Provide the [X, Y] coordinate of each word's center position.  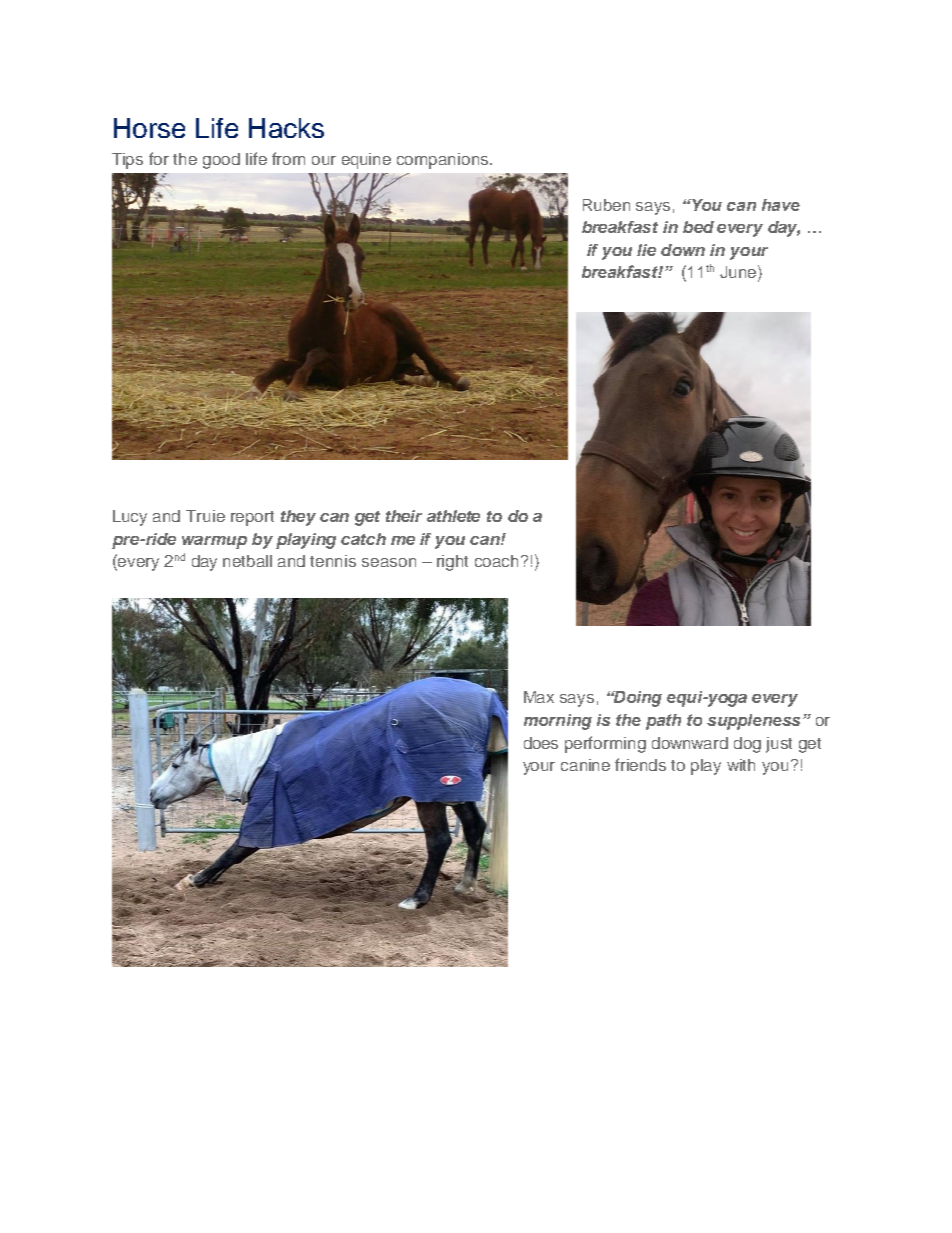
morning [558, 722]
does [541, 743]
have [781, 205]
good [221, 161]
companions [444, 161]
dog [747, 745]
